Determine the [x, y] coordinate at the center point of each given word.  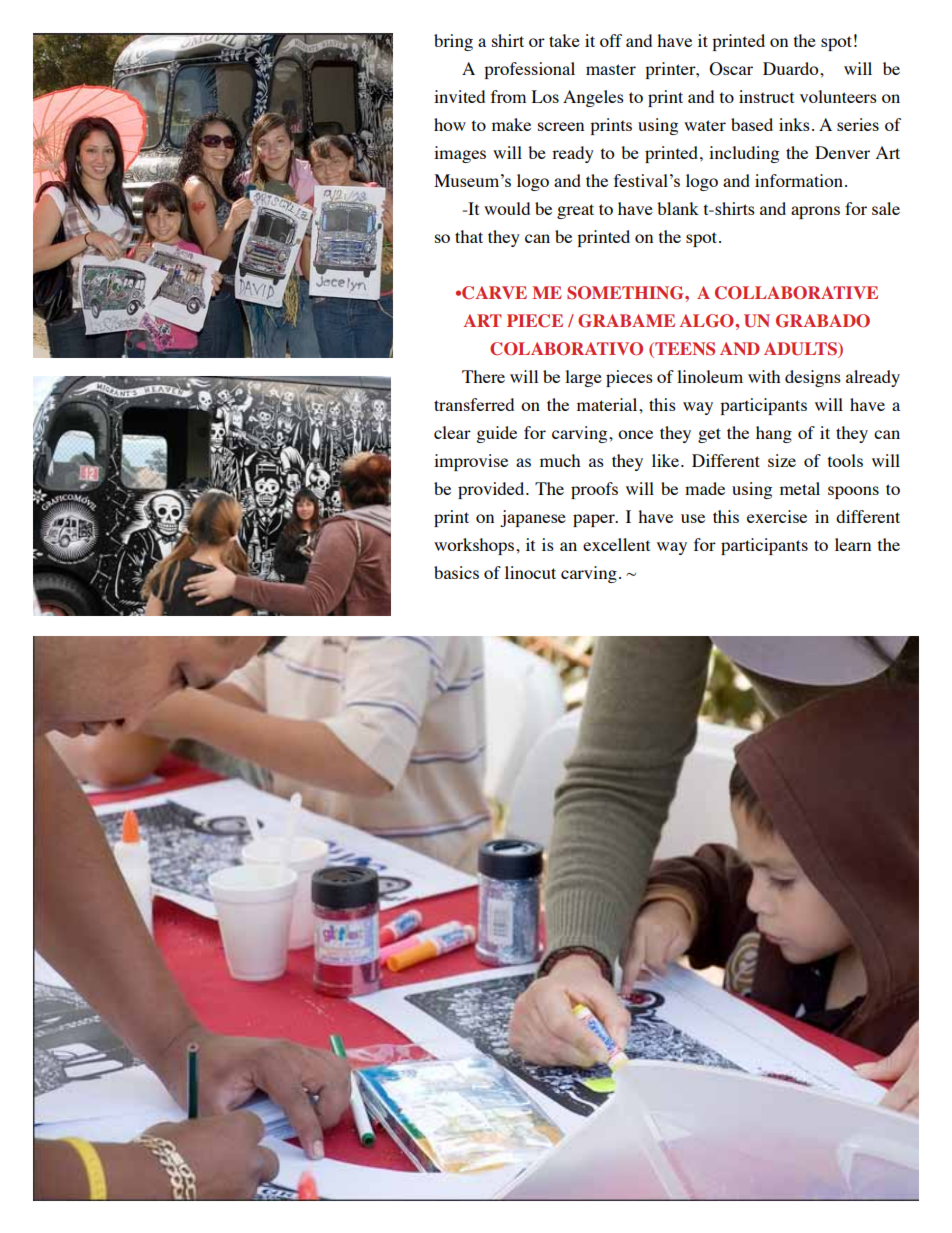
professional [529, 70]
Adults [802, 350]
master [611, 69]
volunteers [838, 96]
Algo [707, 321]
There [483, 376]
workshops [475, 546]
